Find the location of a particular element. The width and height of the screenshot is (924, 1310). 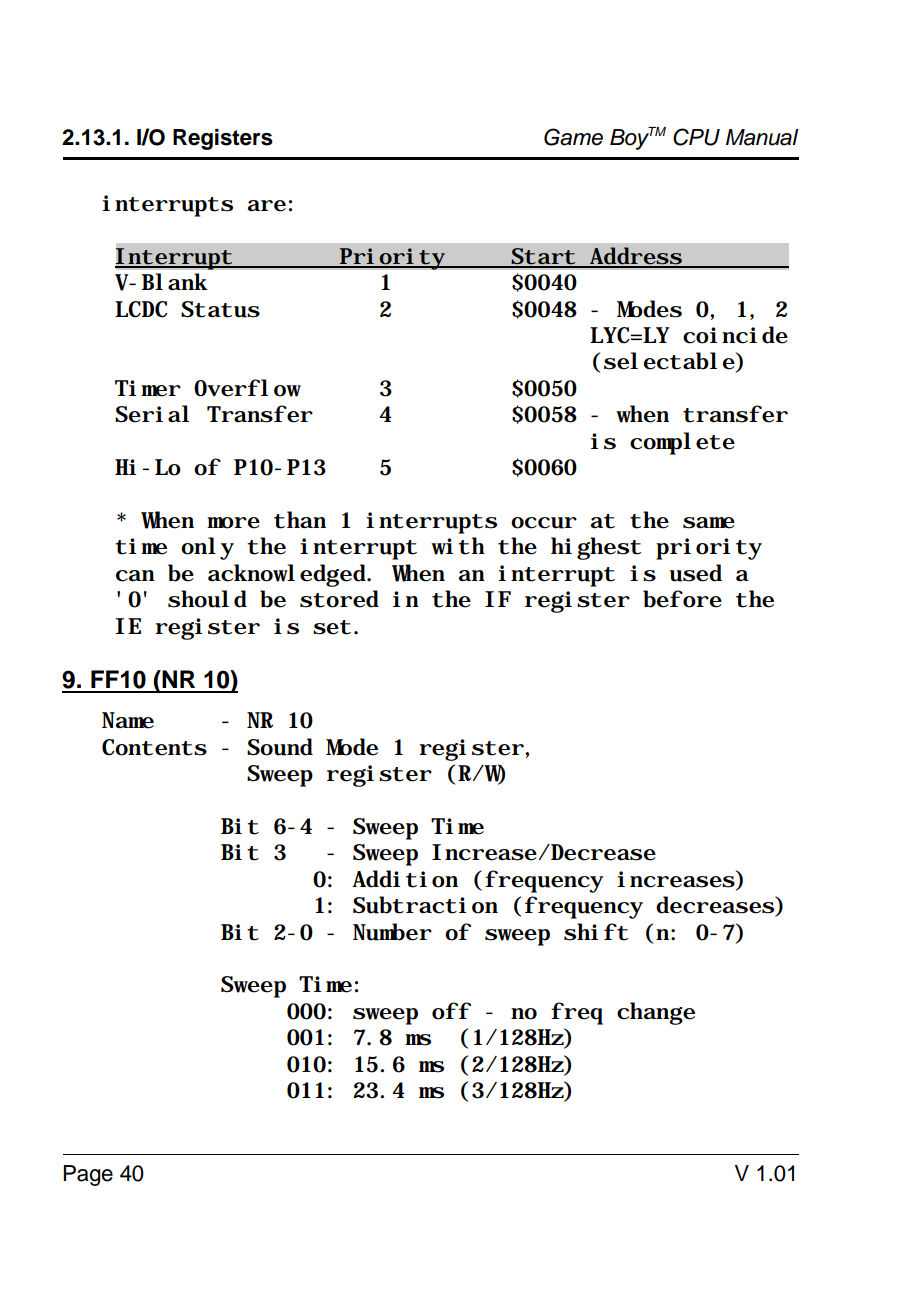

CPU is located at coordinates (696, 137).
